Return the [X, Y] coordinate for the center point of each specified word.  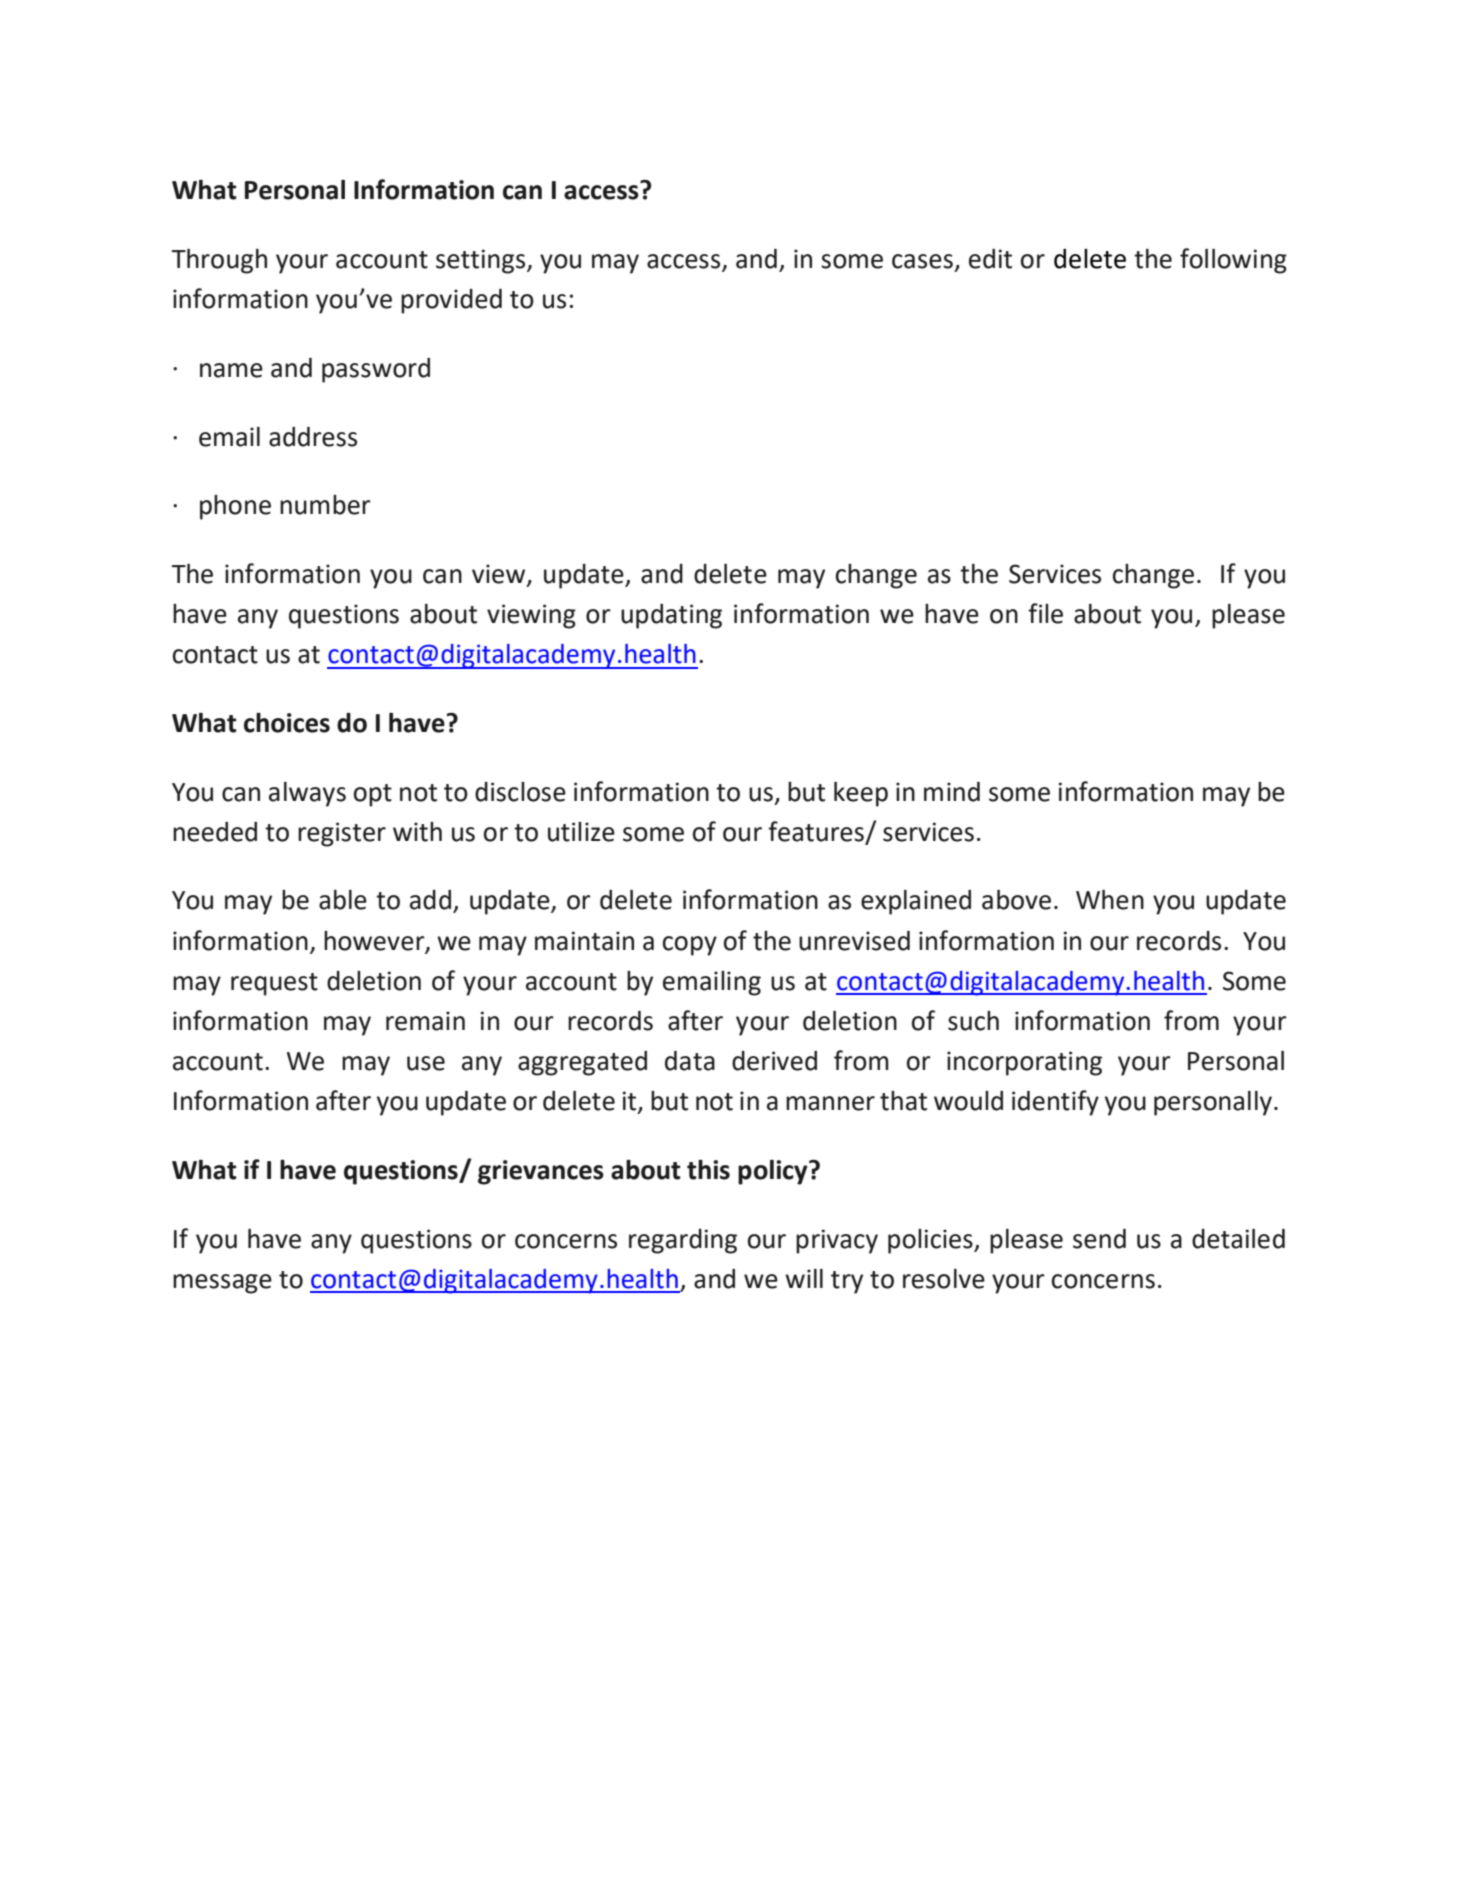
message [222, 1284]
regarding [683, 1241]
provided [451, 301]
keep [861, 794]
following [1233, 261]
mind [952, 792]
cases [922, 261]
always [307, 794]
